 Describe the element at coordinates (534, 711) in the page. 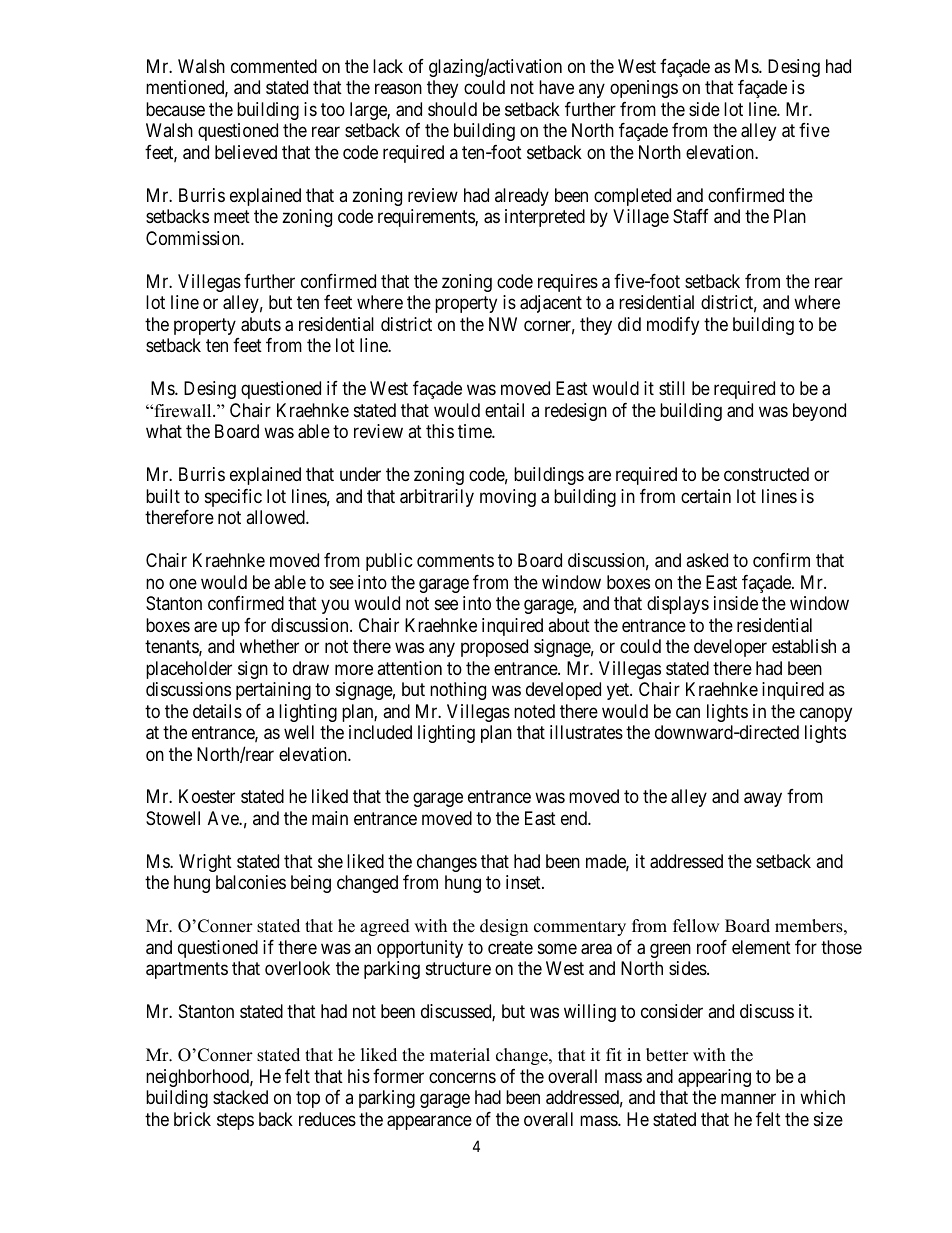

I see `noted` at that location.
